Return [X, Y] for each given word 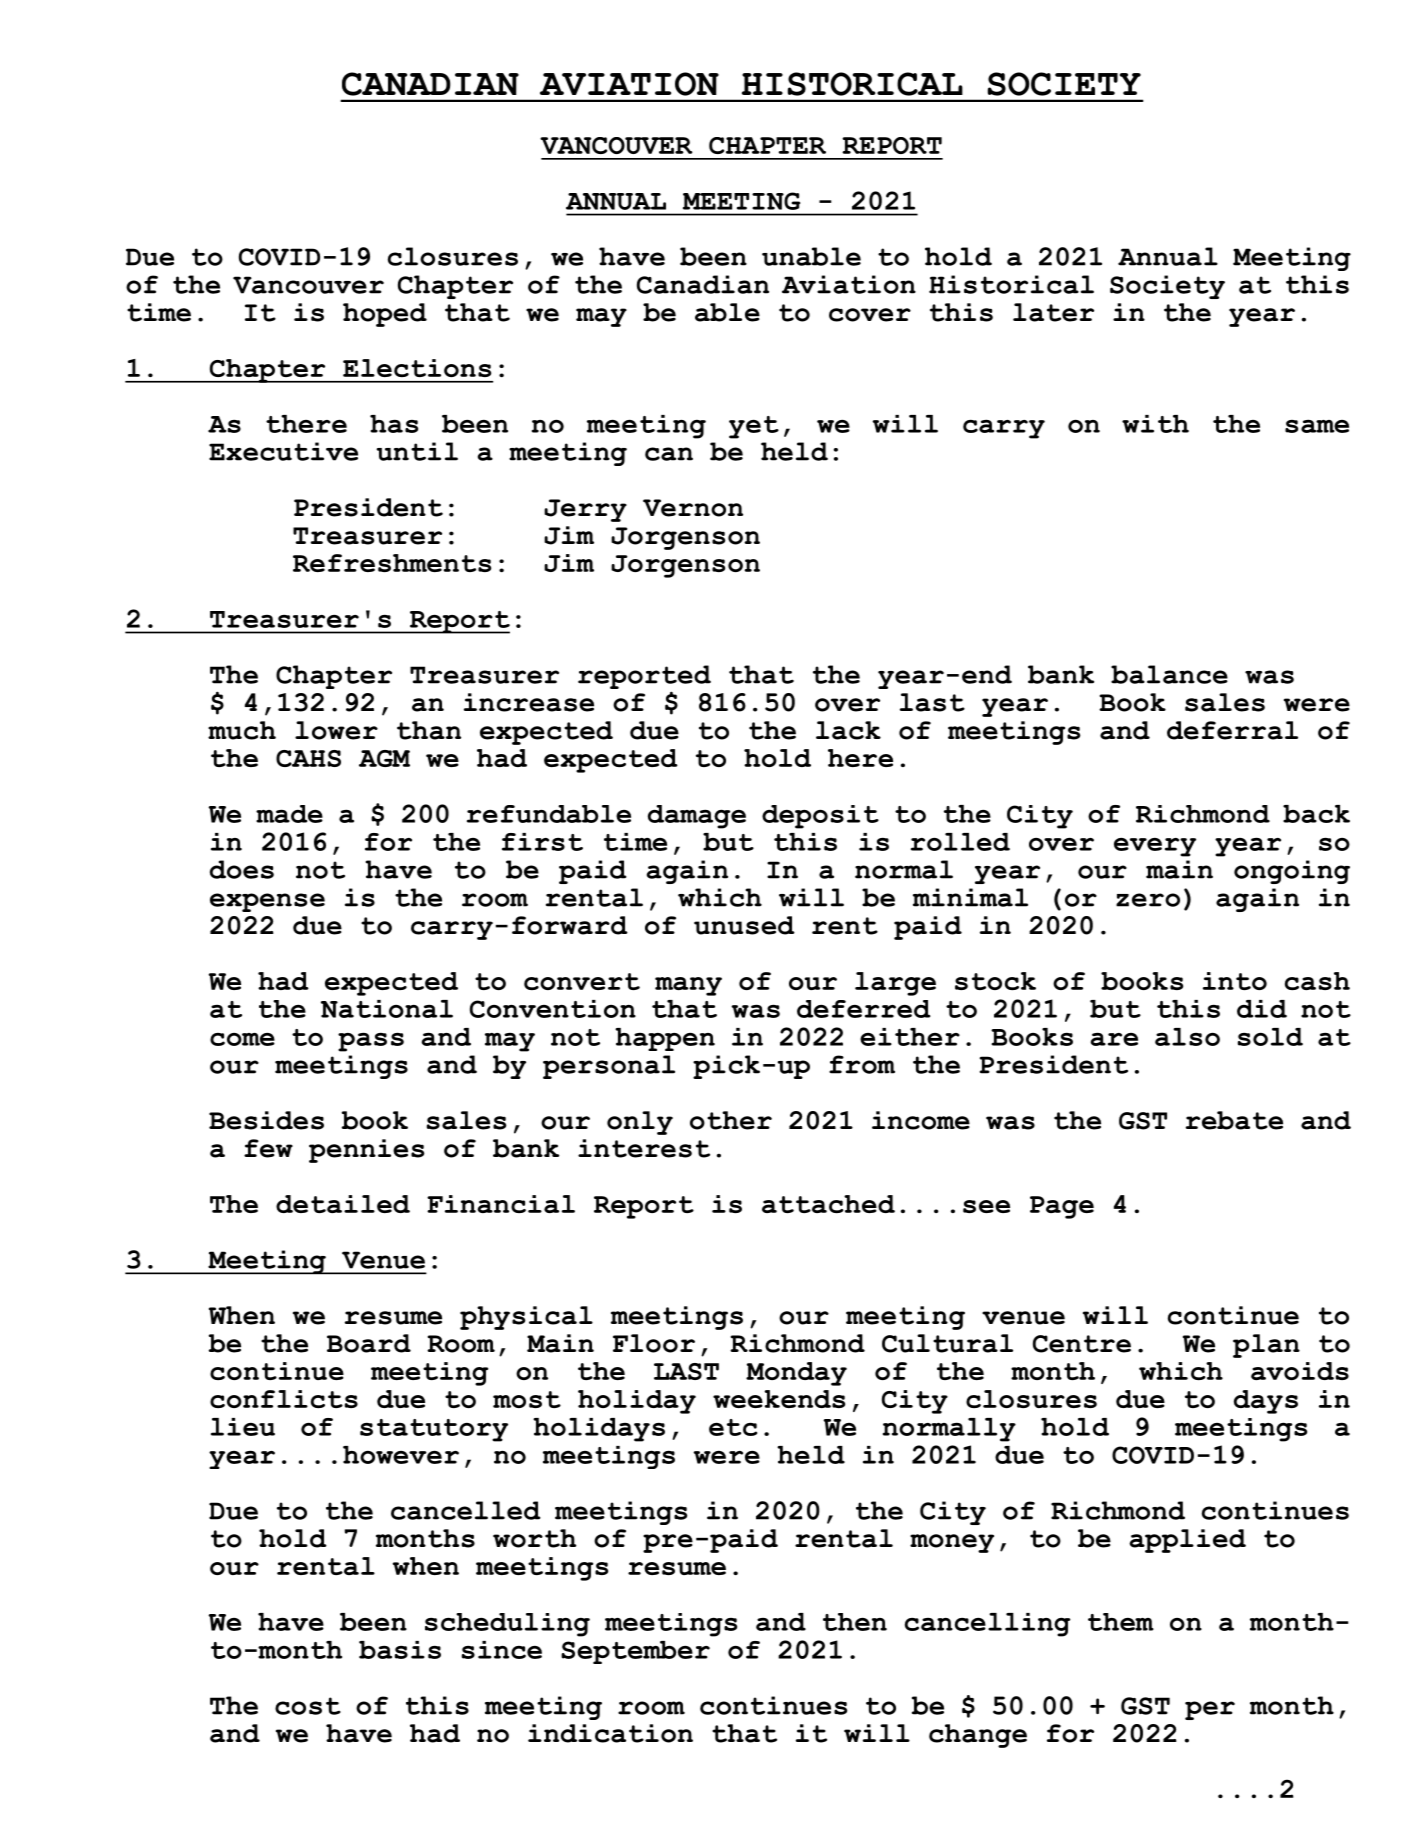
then [855, 1622]
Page [1062, 1207]
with [1155, 424]
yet [754, 427]
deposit [820, 817]
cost [308, 1706]
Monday [796, 1374]
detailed [343, 1204]
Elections [417, 368]
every [1155, 847]
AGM [384, 758]
